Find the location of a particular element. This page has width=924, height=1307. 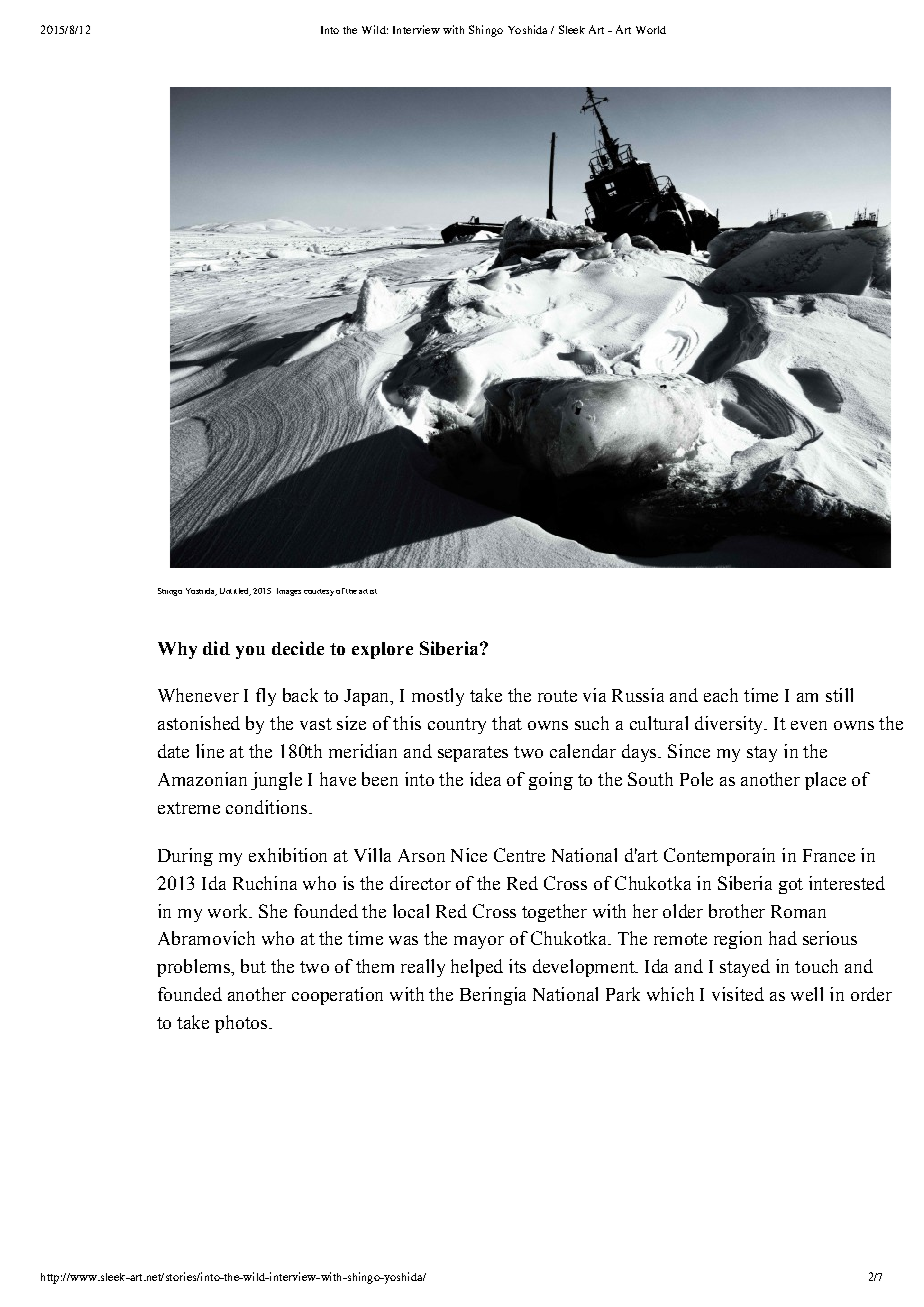

courtesy is located at coordinates (319, 592).
